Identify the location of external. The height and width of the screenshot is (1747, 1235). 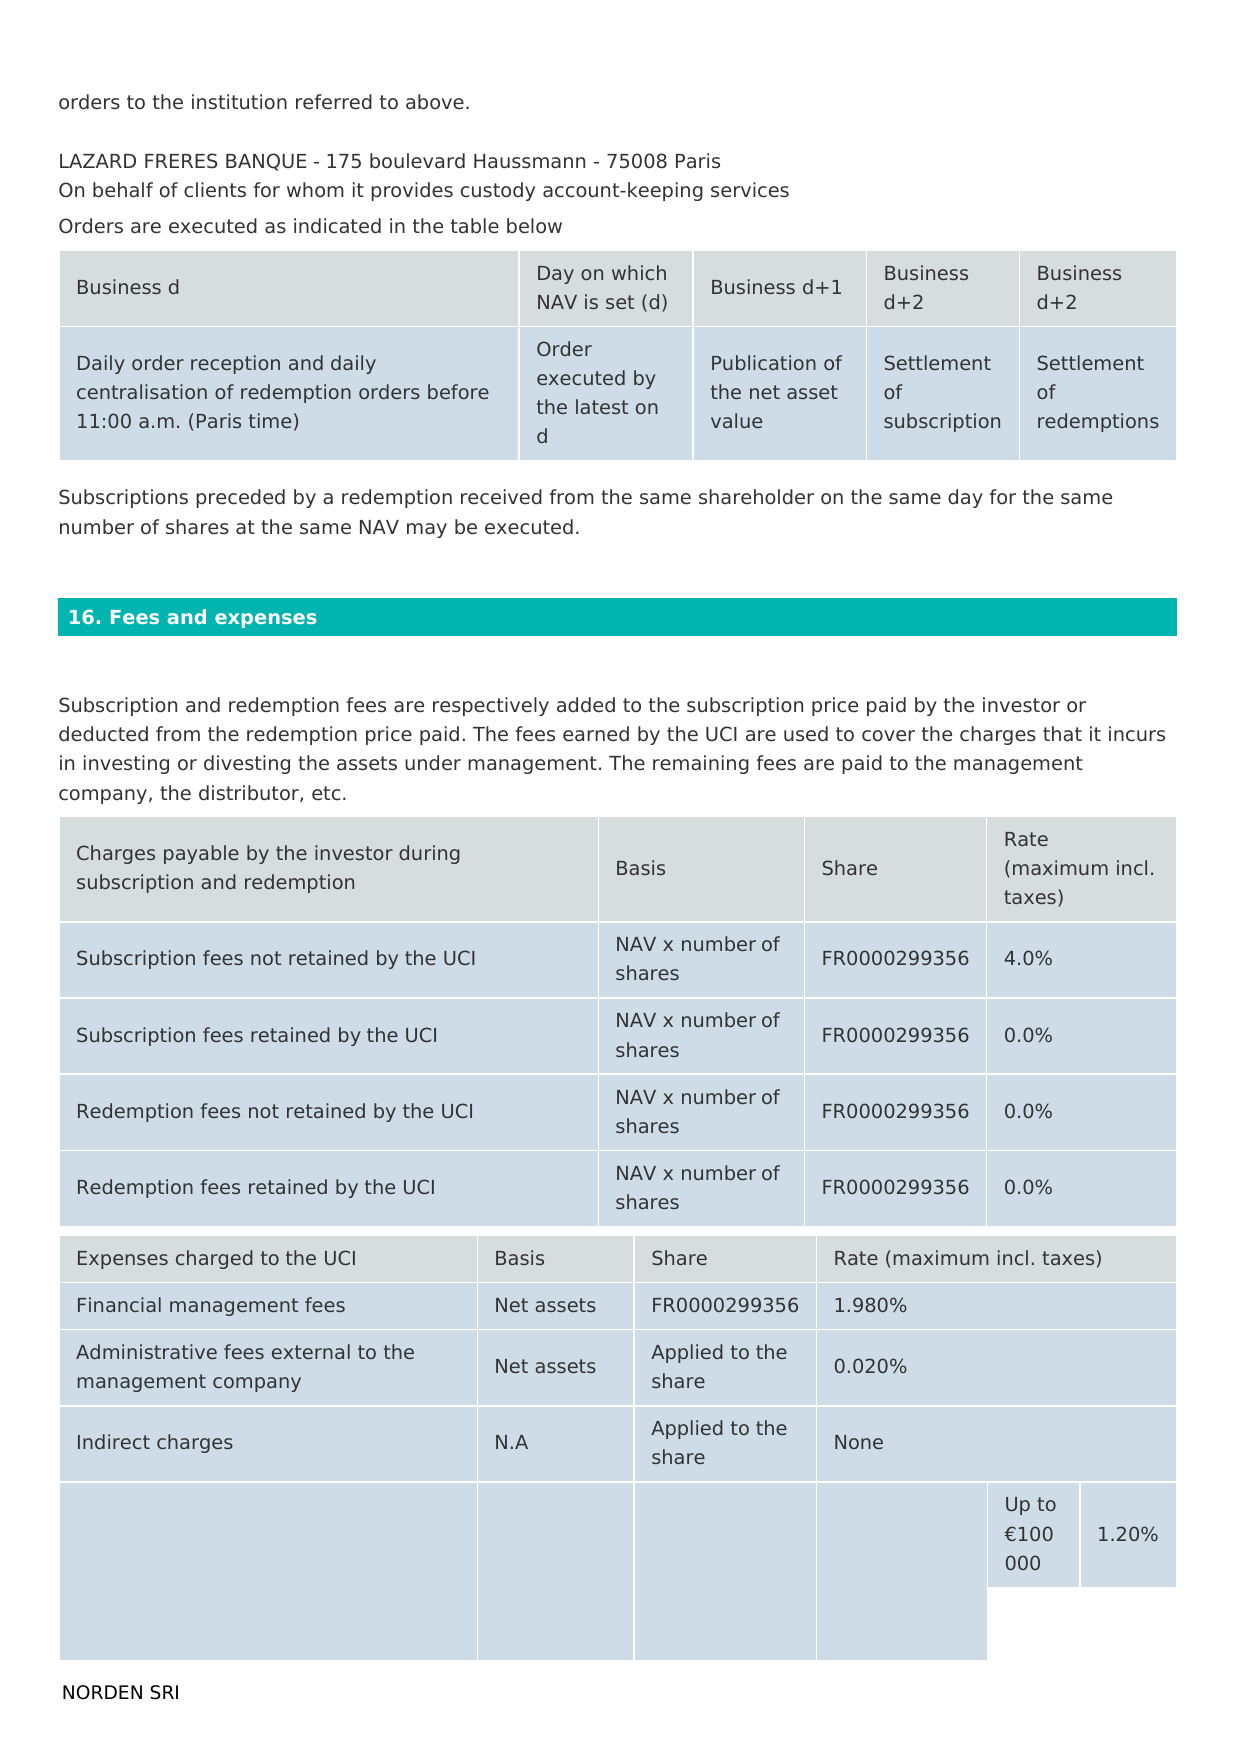
(311, 1351).
